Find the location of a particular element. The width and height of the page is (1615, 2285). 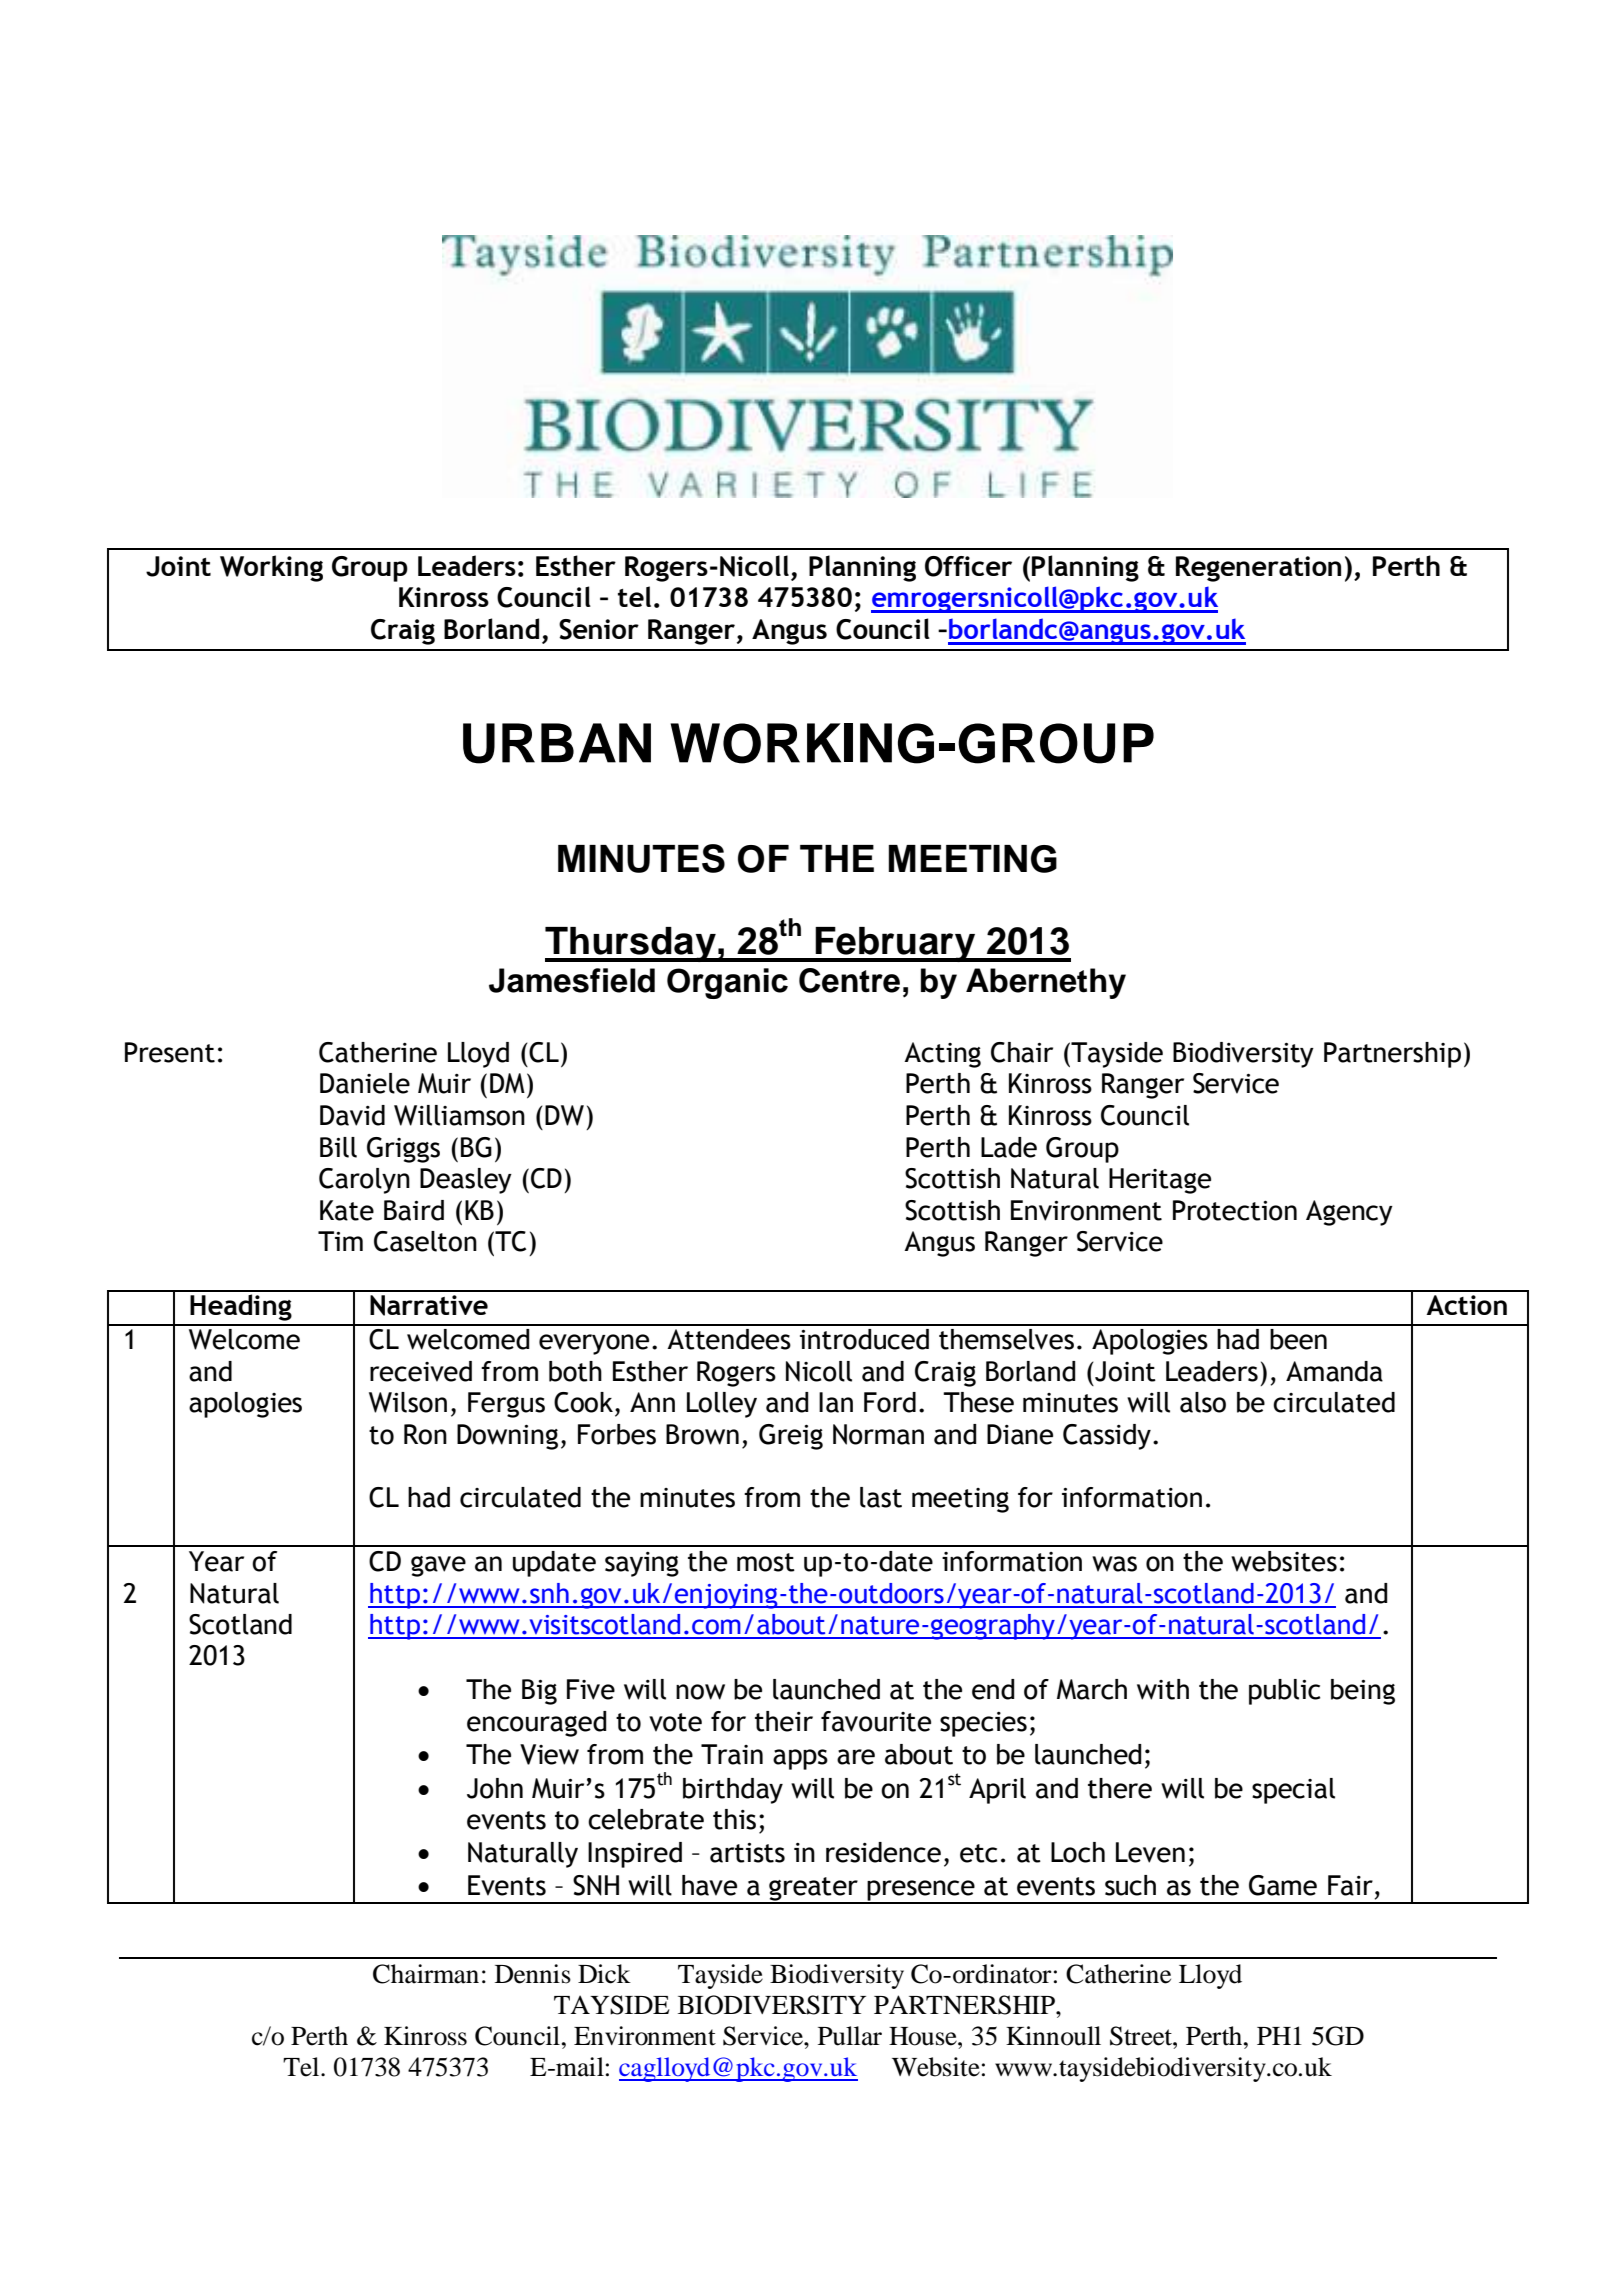

Regeneration is located at coordinates (1258, 569).
